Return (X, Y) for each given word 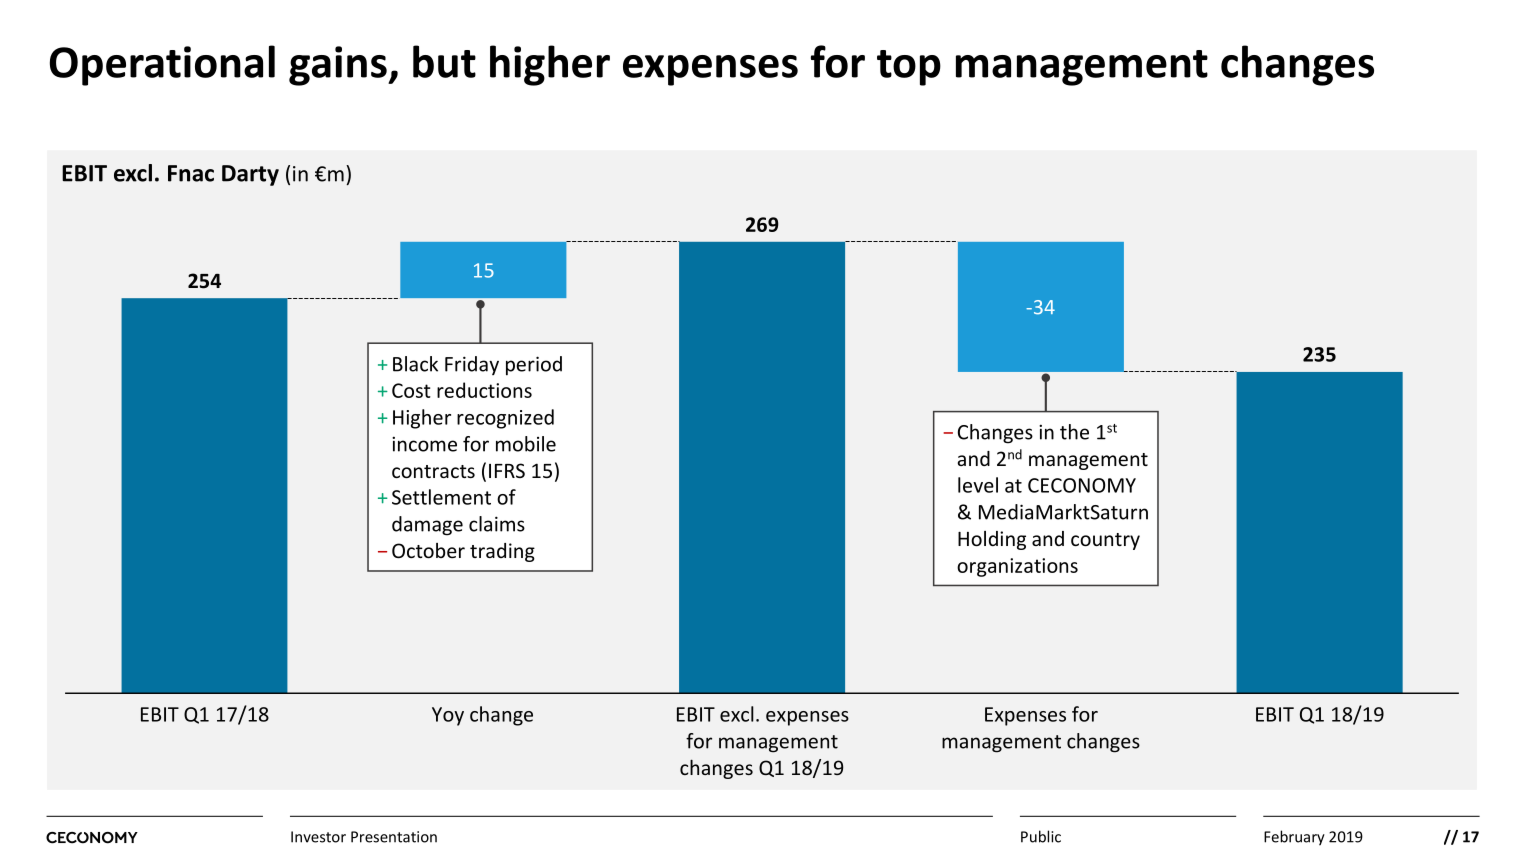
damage (427, 526)
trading (502, 552)
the (1074, 432)
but (444, 61)
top (909, 68)
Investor (318, 837)
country (1105, 541)
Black (415, 364)
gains (339, 66)
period (534, 366)
